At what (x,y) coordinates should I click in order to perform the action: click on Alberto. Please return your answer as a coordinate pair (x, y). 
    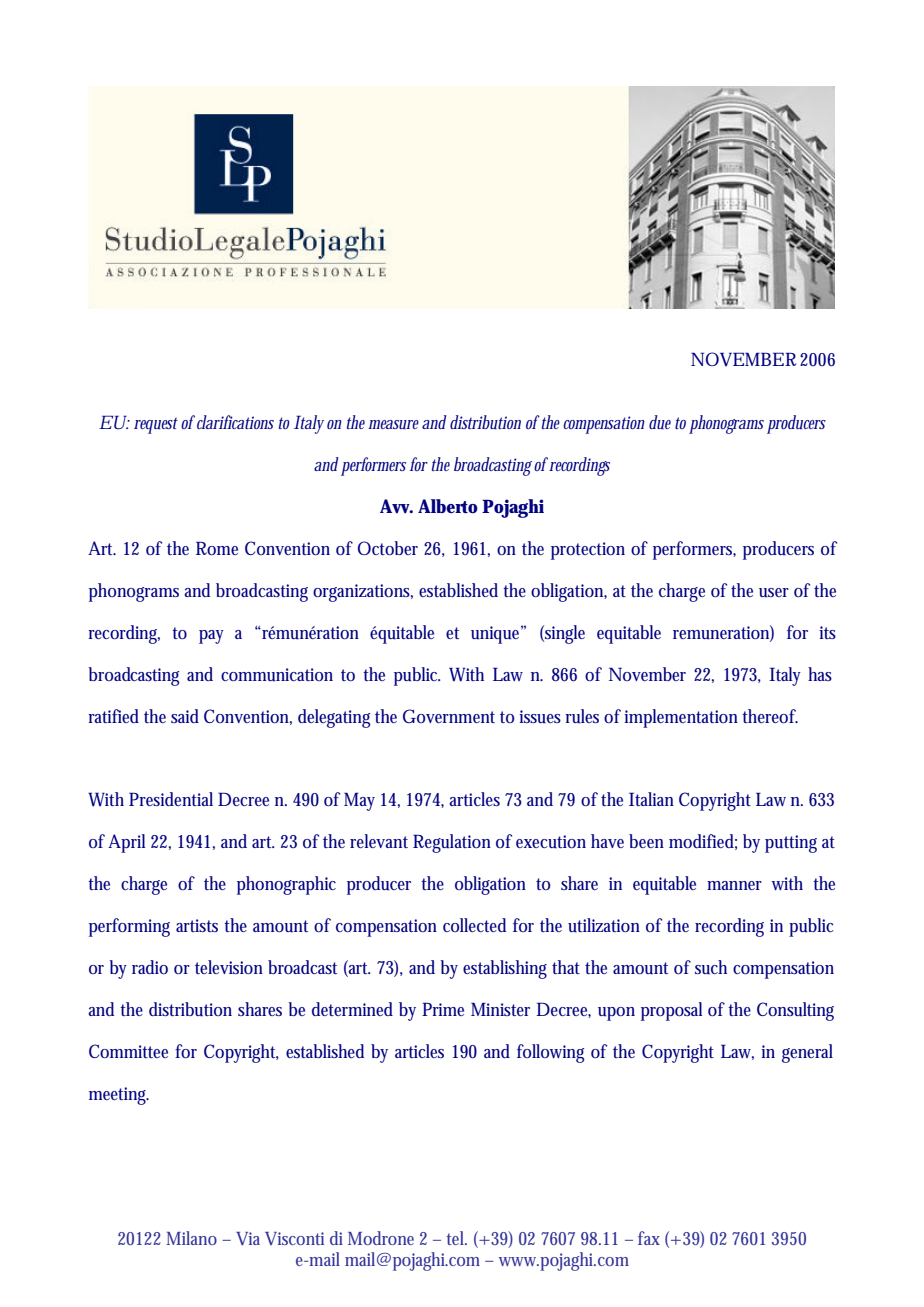
    Looking at the image, I should click on (448, 506).
